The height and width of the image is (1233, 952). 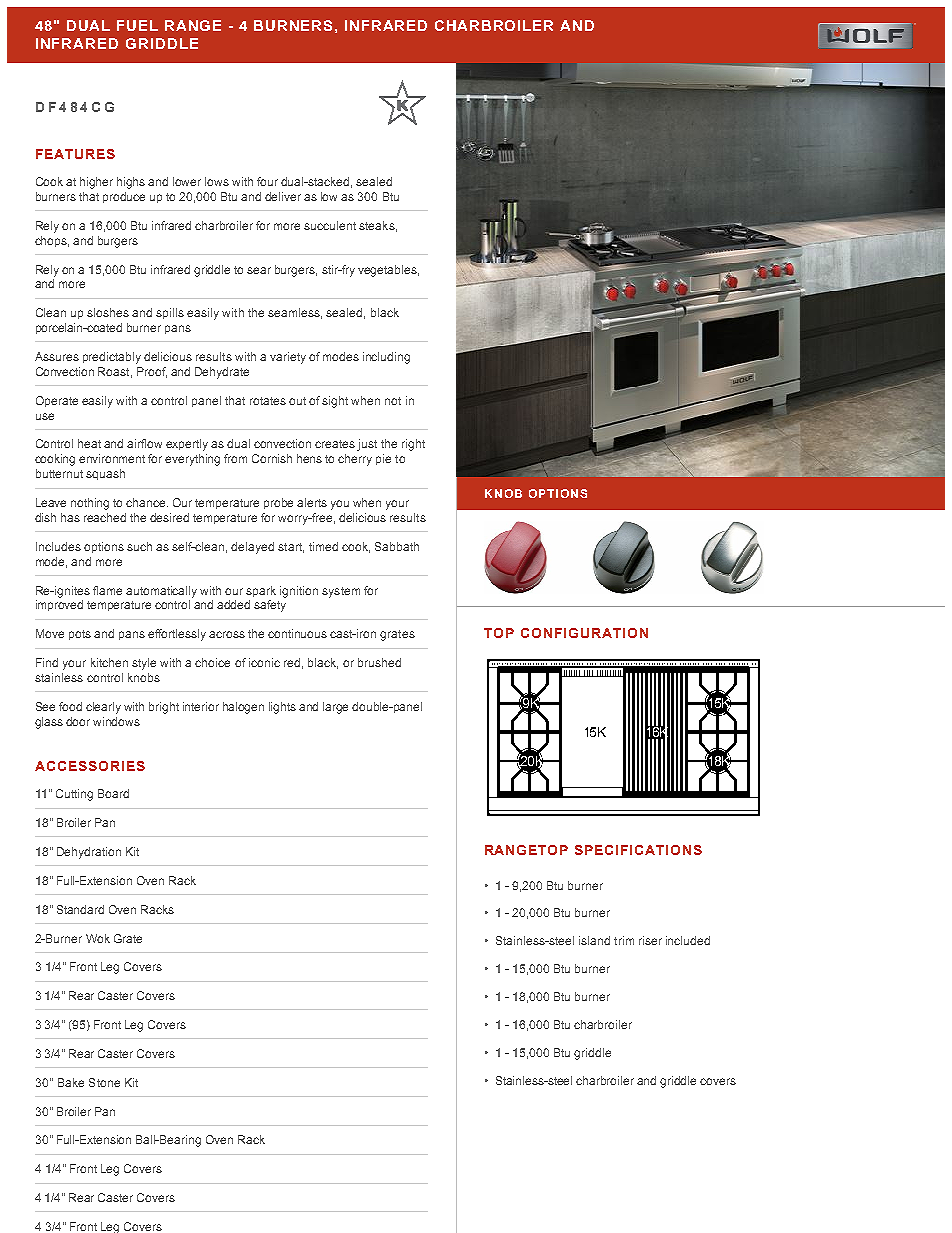 I want to click on trim, so click(x=624, y=940).
